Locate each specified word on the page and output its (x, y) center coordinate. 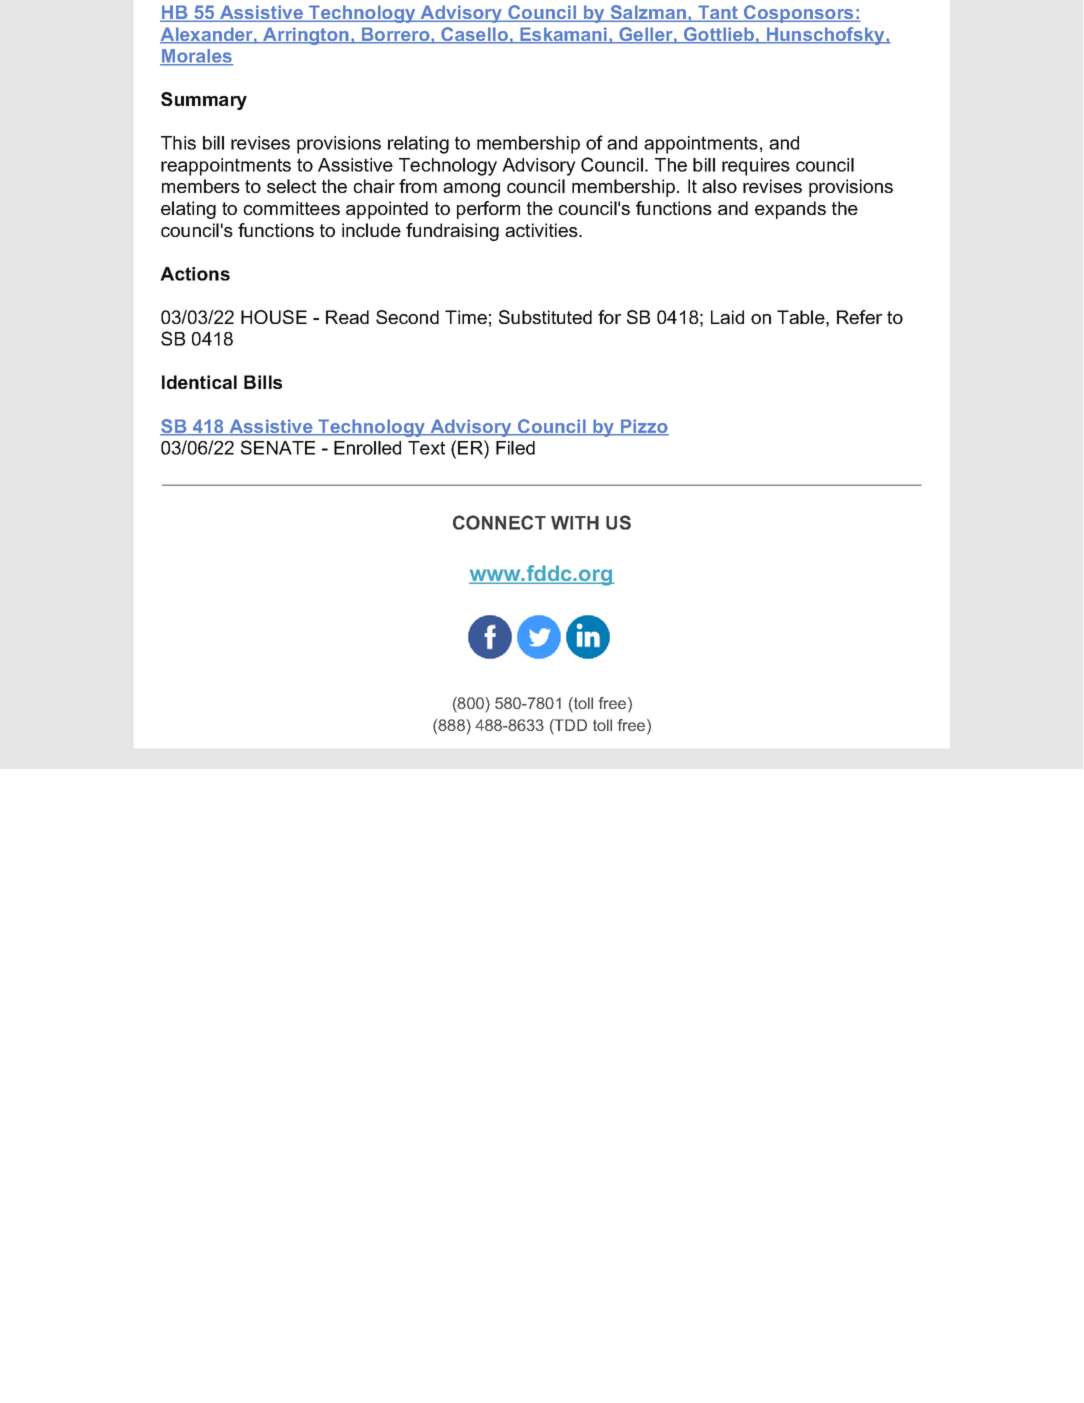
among (471, 190)
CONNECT (499, 522)
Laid (727, 317)
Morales (197, 57)
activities (542, 230)
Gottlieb (718, 35)
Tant (718, 13)
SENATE (278, 447)
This (178, 143)
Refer (859, 317)
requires (756, 167)
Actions (195, 274)
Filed (515, 448)
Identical (199, 382)
